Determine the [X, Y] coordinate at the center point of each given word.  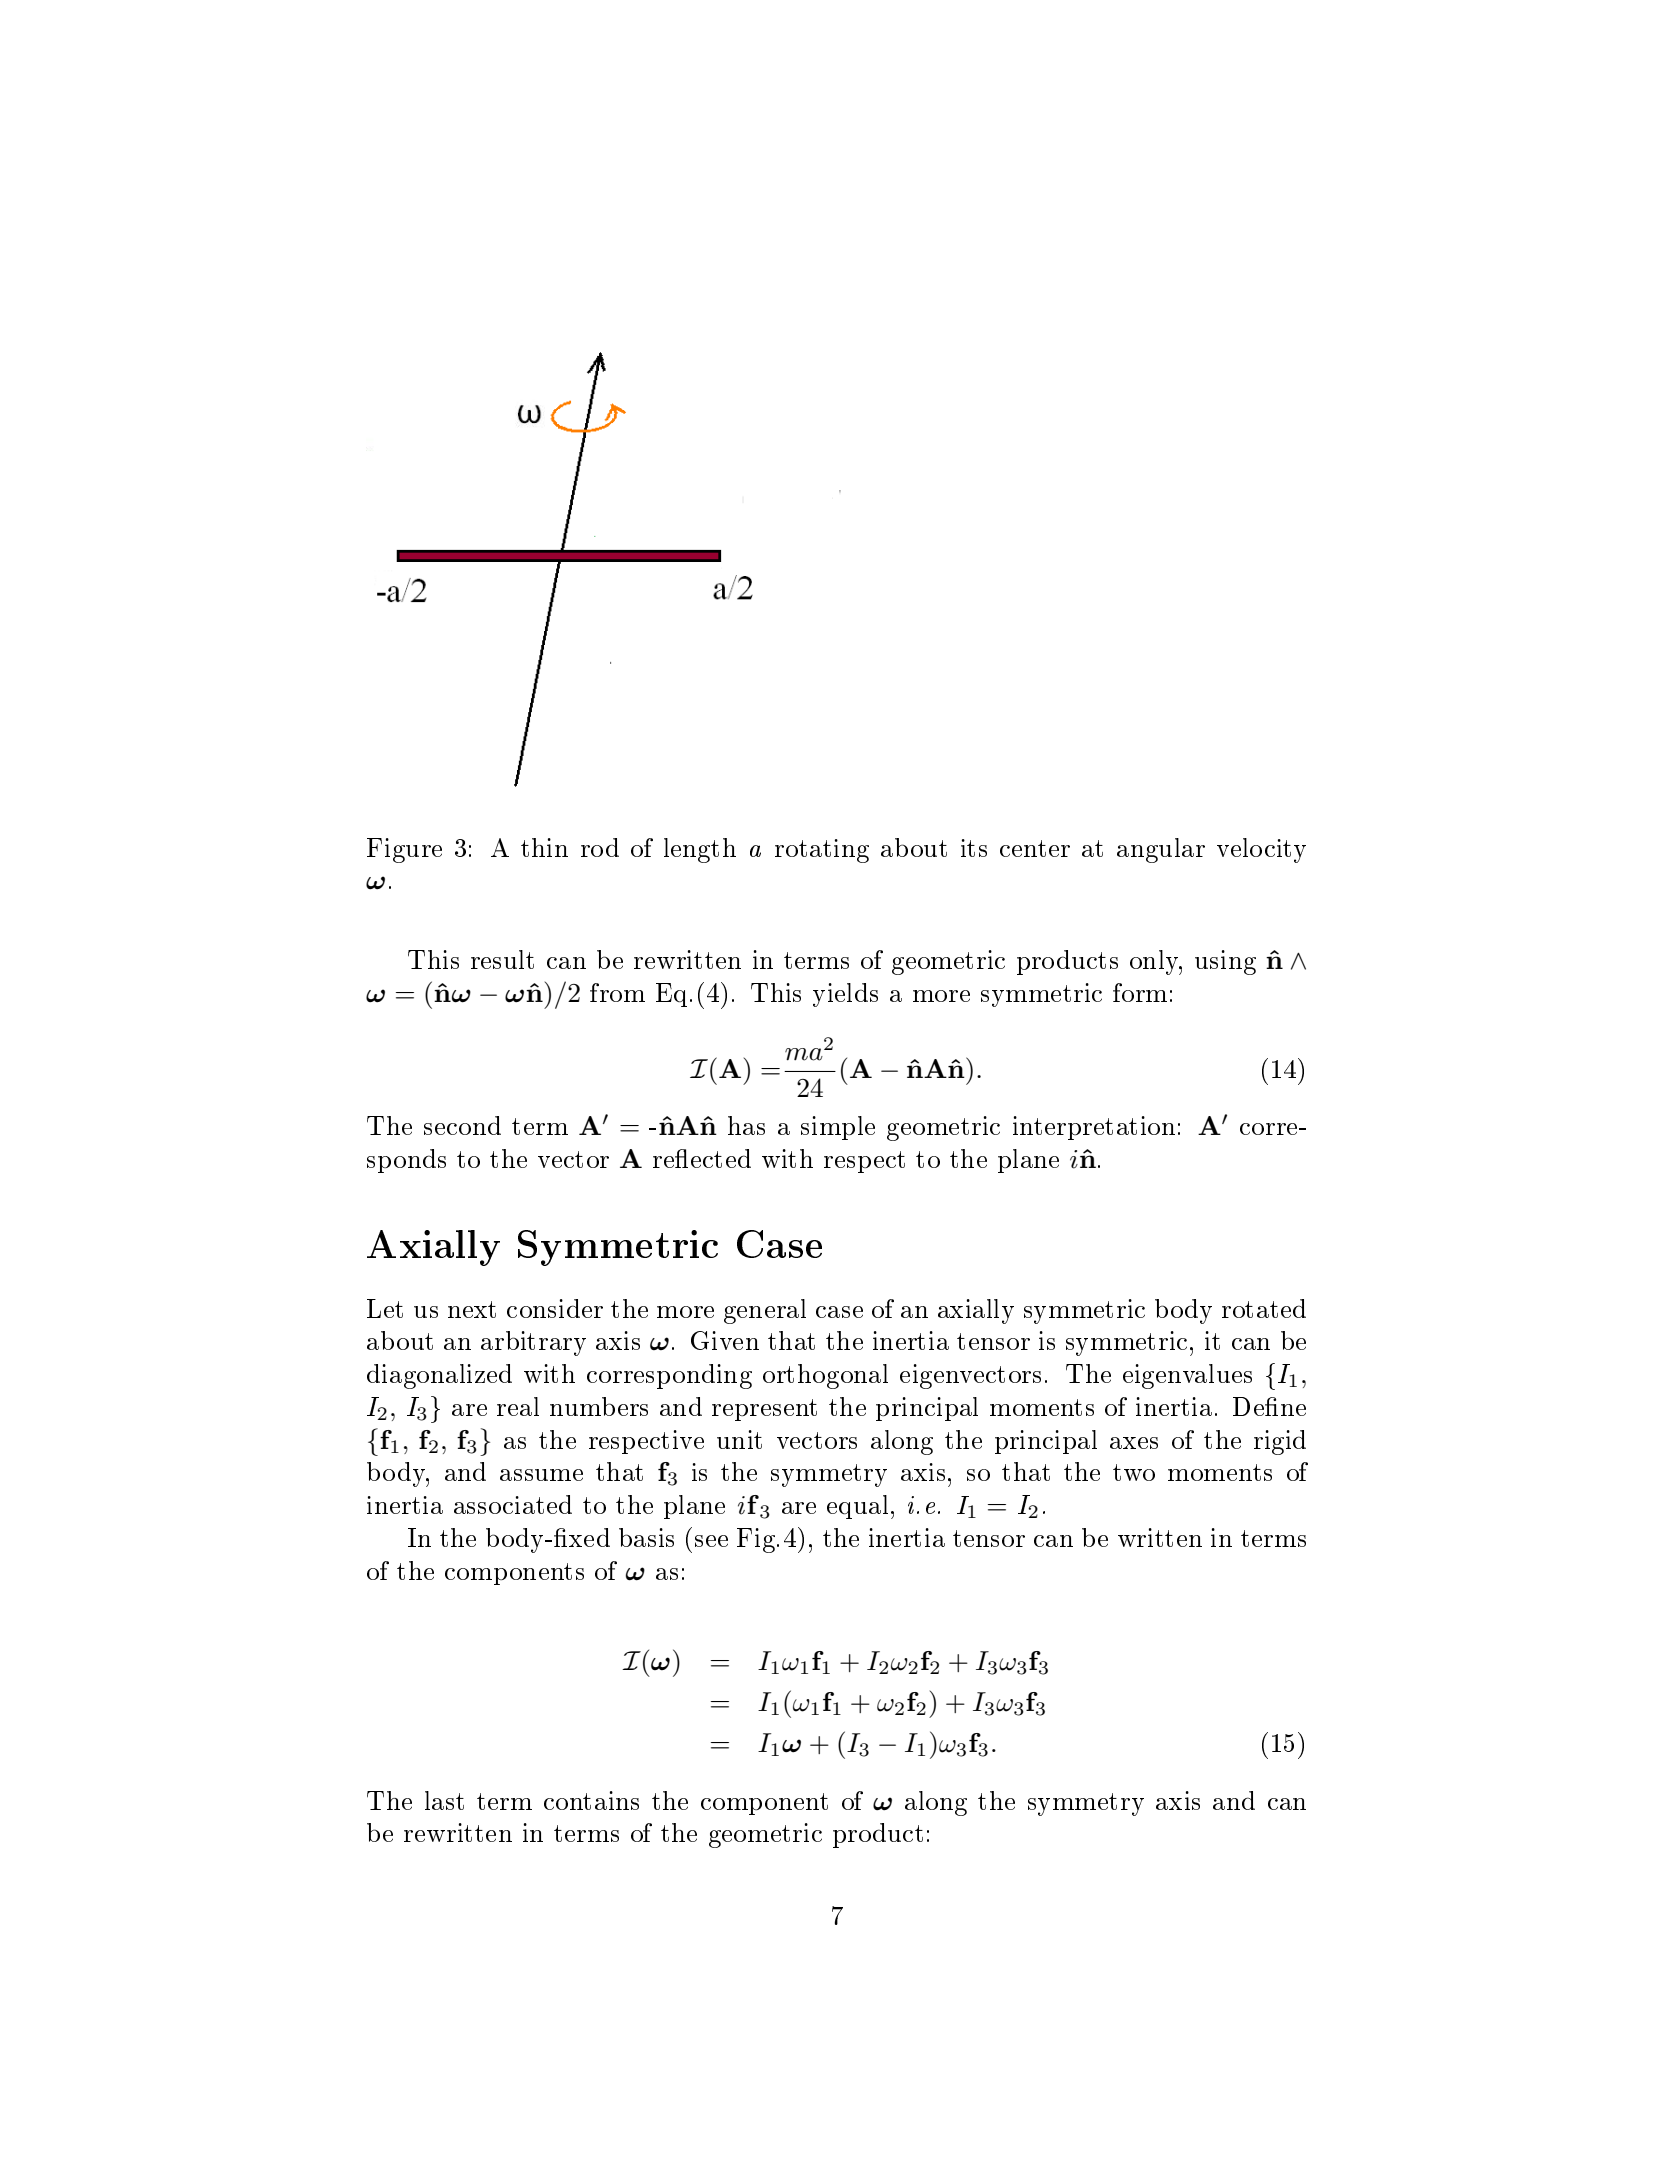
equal [857, 1507]
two [1134, 1472]
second [462, 1125]
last [444, 1800]
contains [591, 1800]
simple [838, 1128]
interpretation [1094, 1128]
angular [1161, 850]
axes [1134, 1443]
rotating [822, 851]
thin [544, 847]
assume [541, 1475]
